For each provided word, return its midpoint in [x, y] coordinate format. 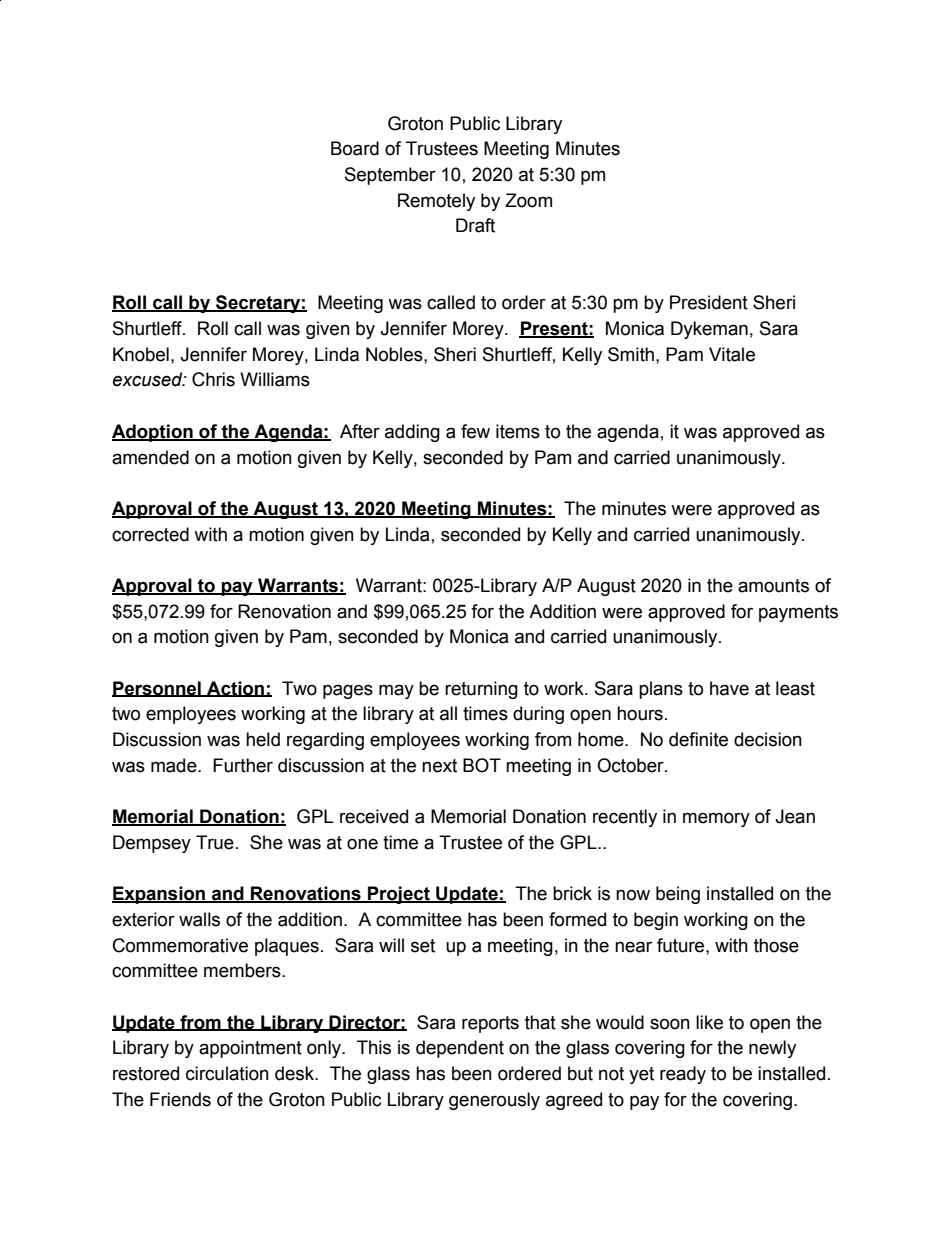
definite [698, 739]
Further [243, 765]
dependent [460, 1049]
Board [355, 148]
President [709, 302]
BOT [482, 765]
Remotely [436, 202]
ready [683, 1075]
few [475, 431]
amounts [773, 586]
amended [150, 457]
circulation [227, 1073]
